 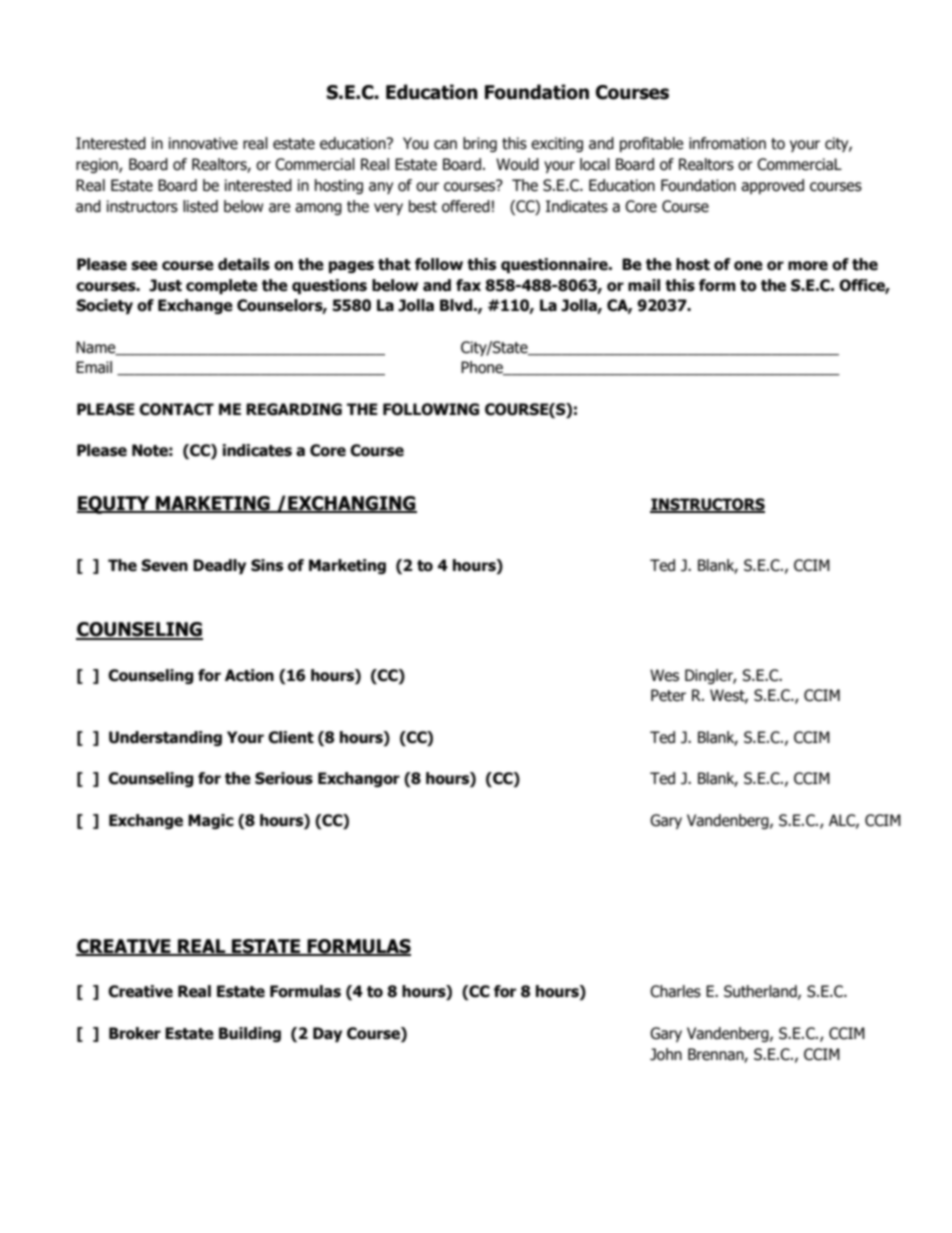 What do you see at coordinates (351, 504) in the document?
I see `EXCHANGING` at bounding box center [351, 504].
